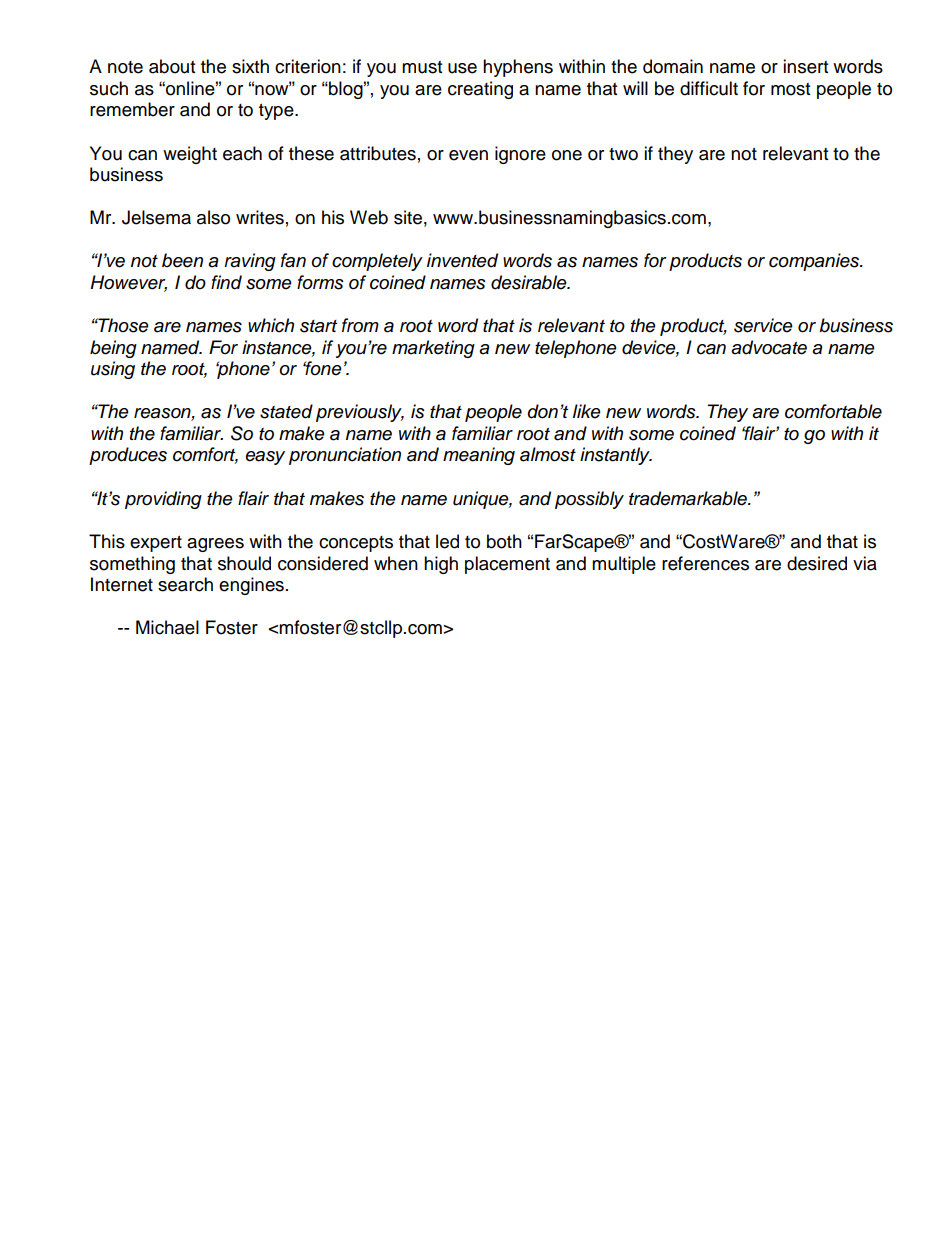 The width and height of the image is (952, 1233). Describe the element at coordinates (213, 217) in the image. I see `also` at that location.
